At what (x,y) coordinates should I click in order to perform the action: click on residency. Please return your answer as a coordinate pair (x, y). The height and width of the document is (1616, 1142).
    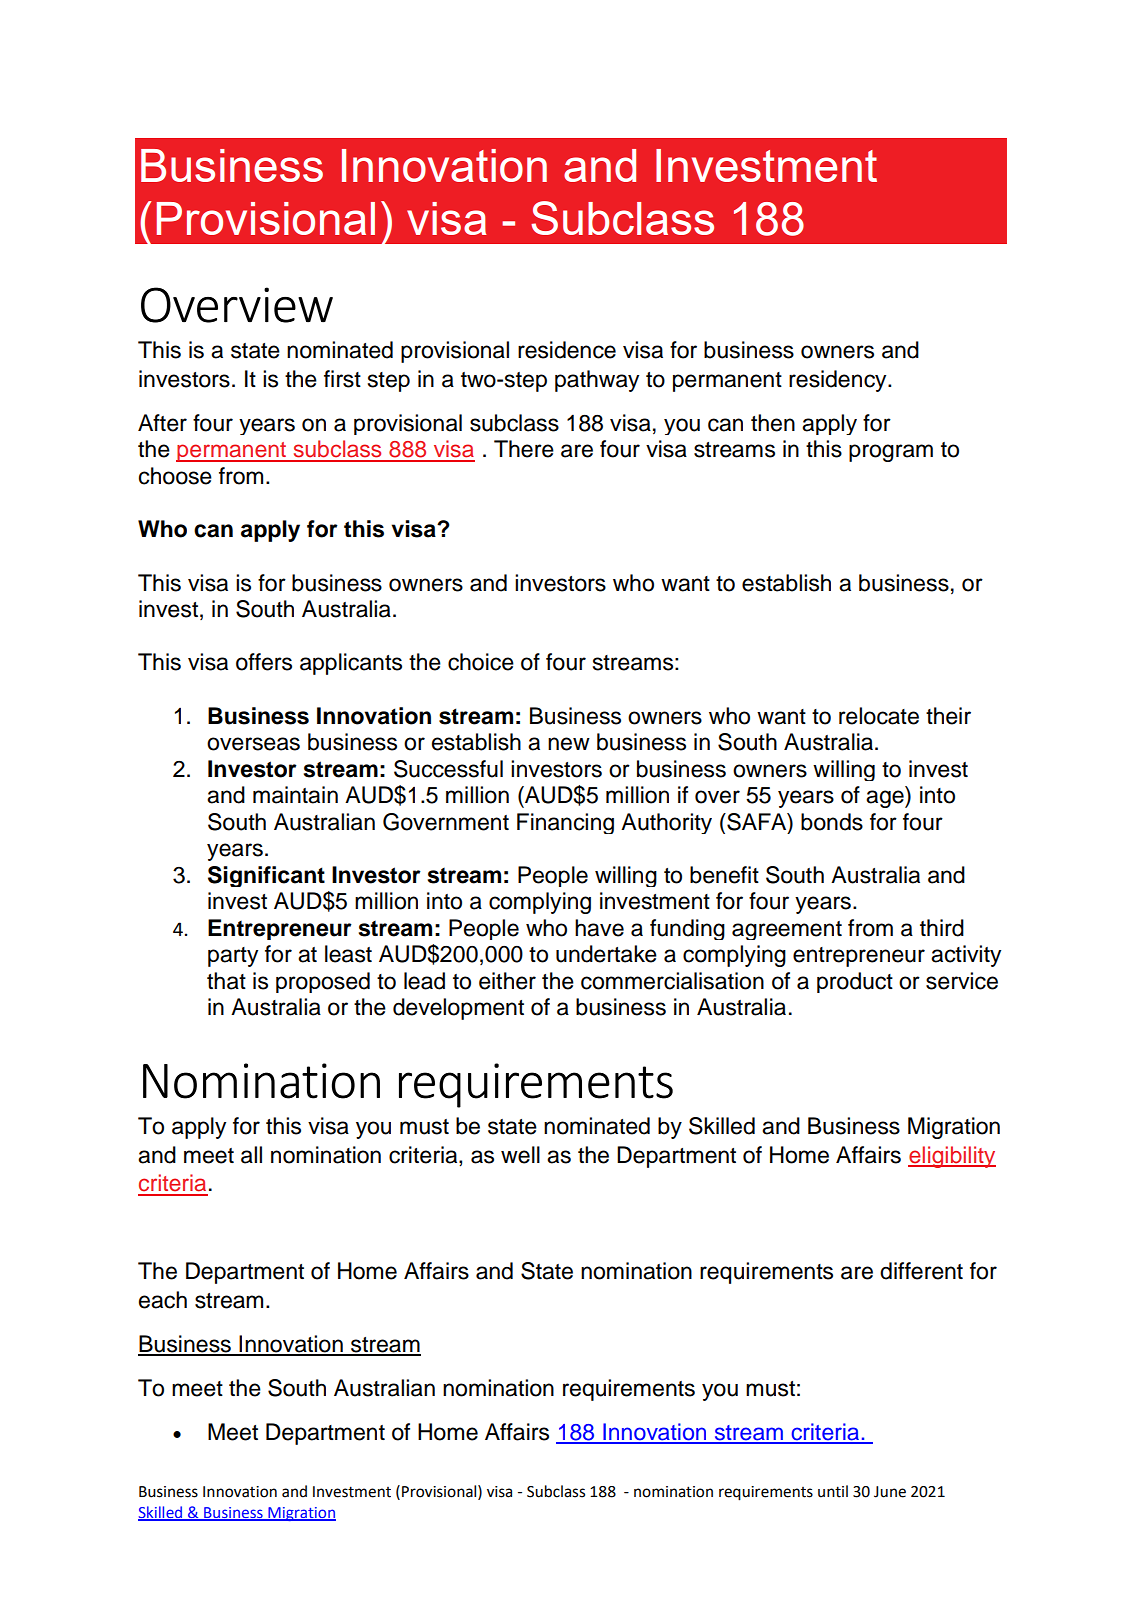
    Looking at the image, I should click on (839, 381).
